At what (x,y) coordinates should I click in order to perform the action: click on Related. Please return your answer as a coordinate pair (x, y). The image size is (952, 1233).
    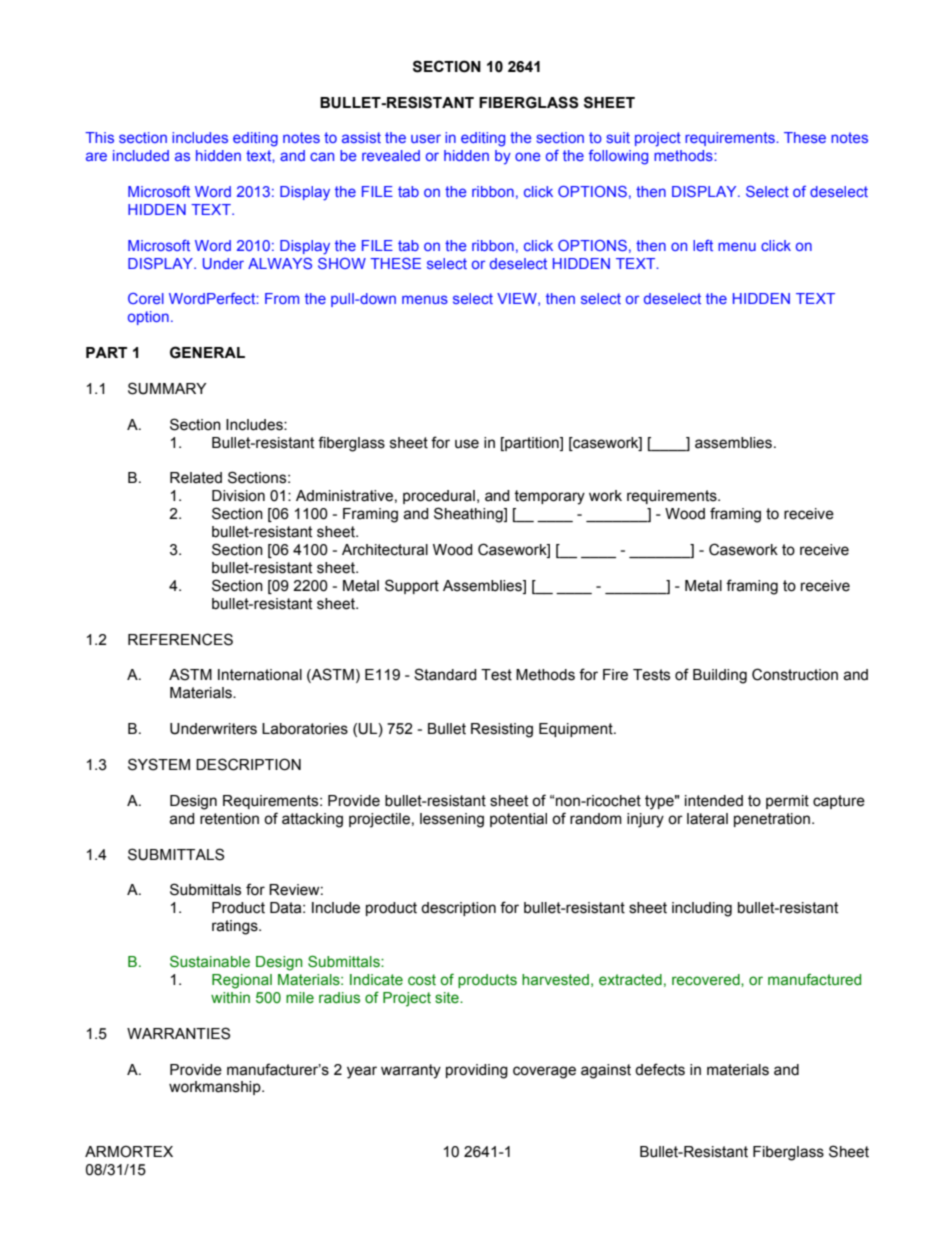
    Looking at the image, I should click on (196, 478).
